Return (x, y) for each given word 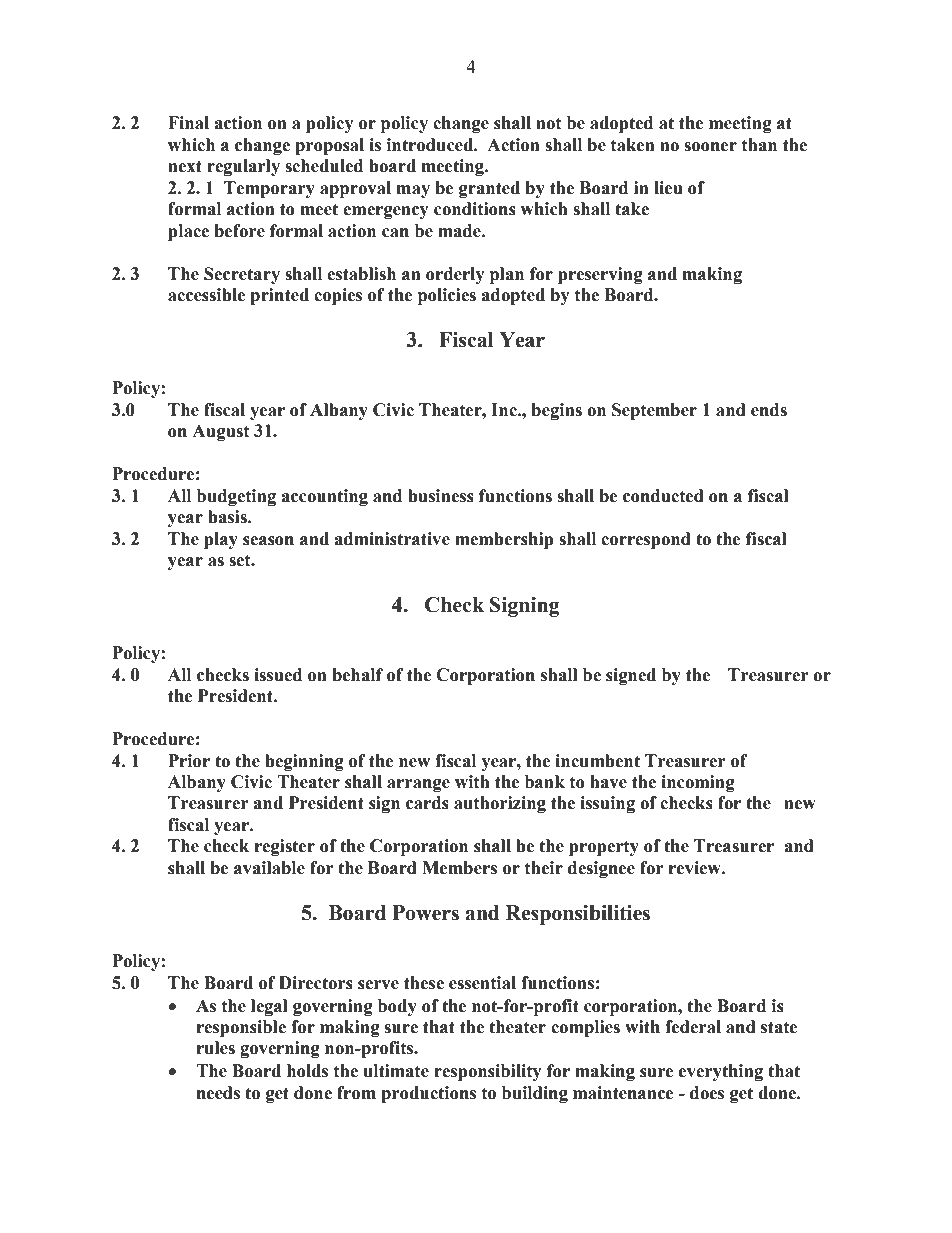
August (221, 432)
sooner (710, 147)
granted (489, 189)
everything (721, 1072)
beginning (304, 762)
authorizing (500, 804)
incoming (698, 783)
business (441, 496)
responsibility (488, 1072)
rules (216, 1048)
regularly (243, 167)
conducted (663, 496)
